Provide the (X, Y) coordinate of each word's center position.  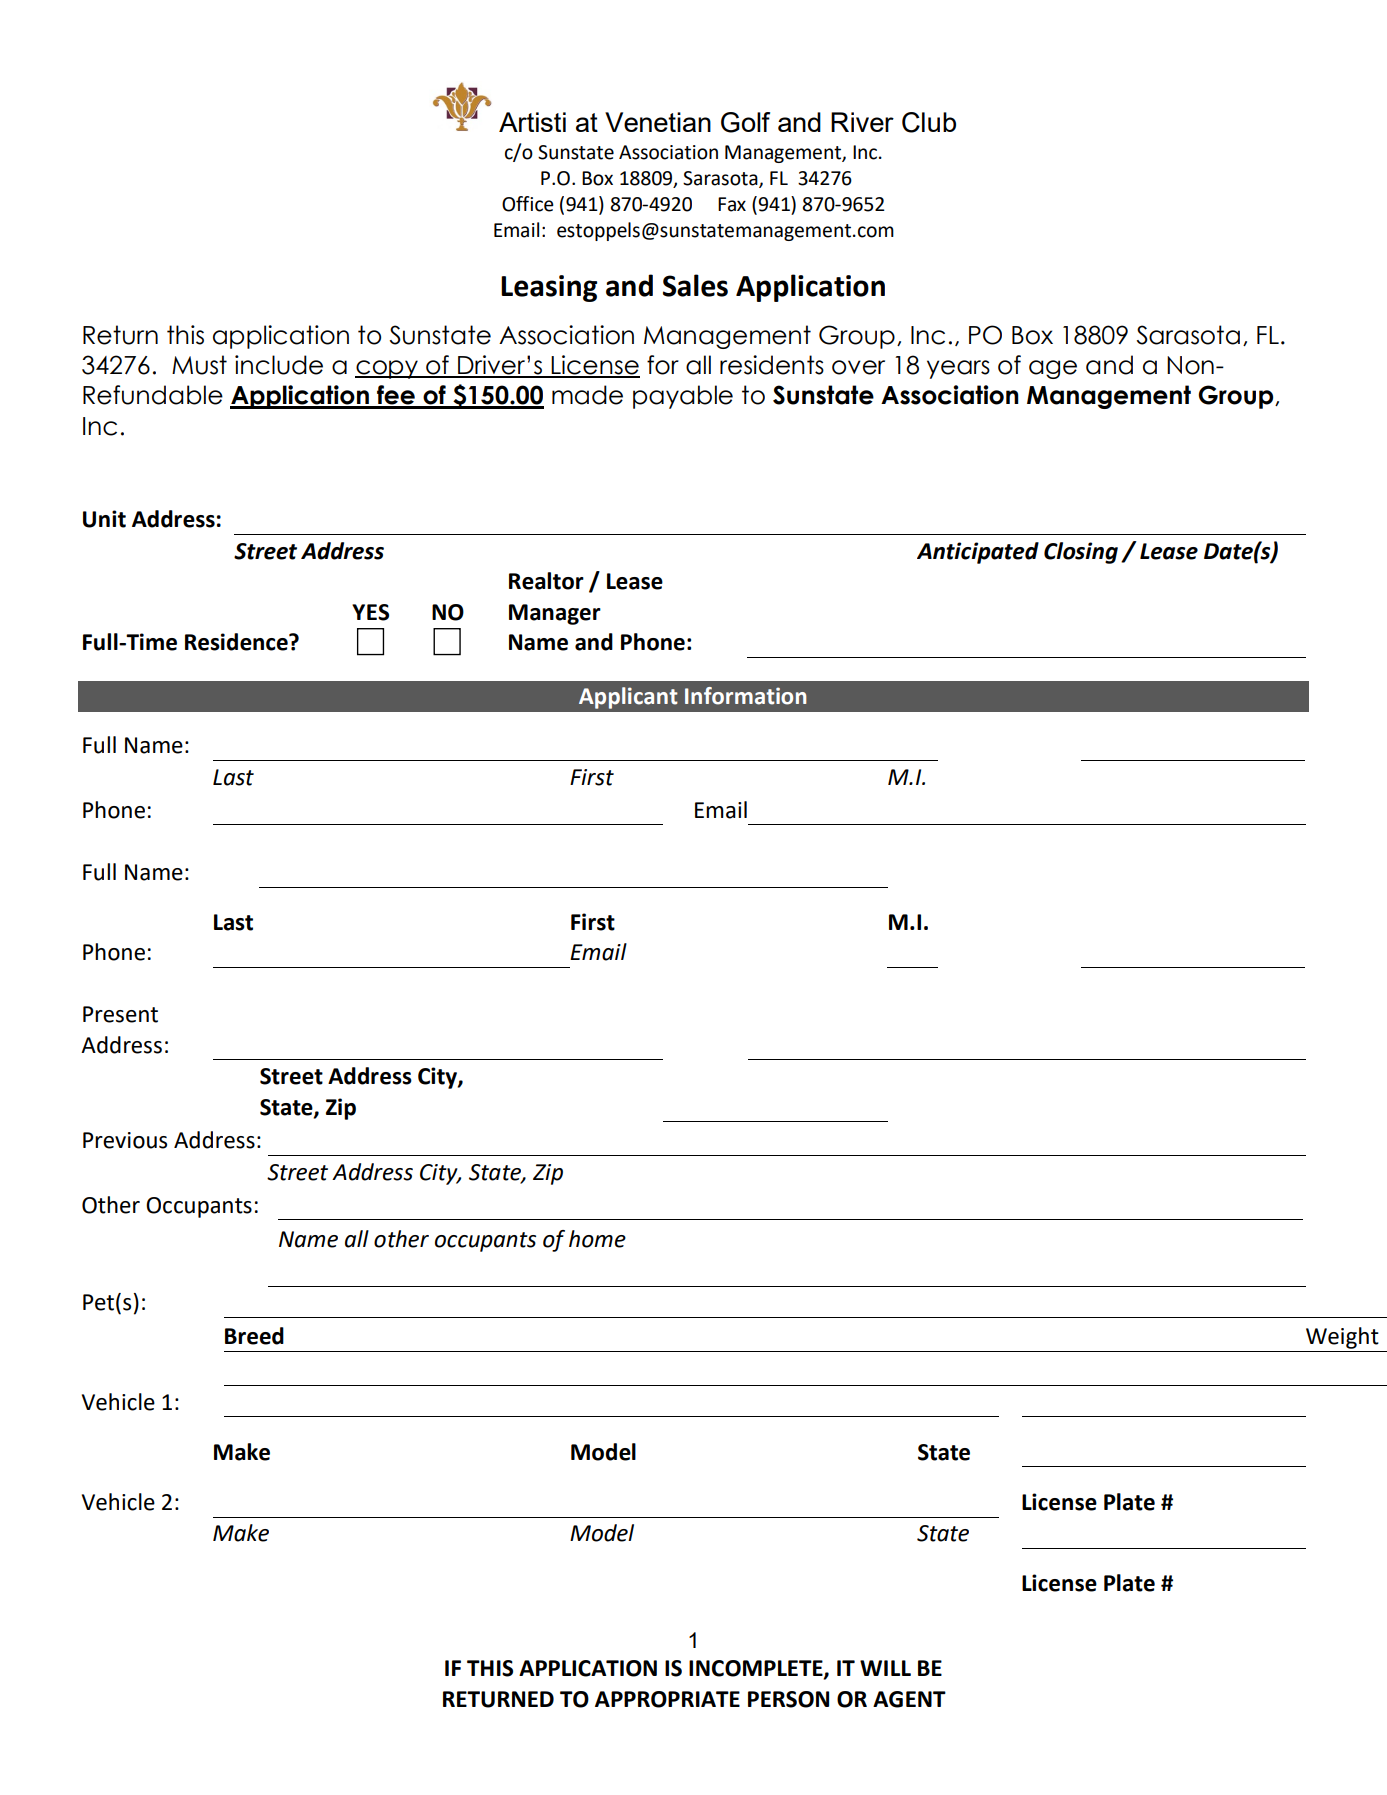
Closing (1081, 553)
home (597, 1239)
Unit (104, 519)
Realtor (546, 581)
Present (120, 1014)
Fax (732, 204)
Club (929, 122)
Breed (254, 1336)
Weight (1342, 1338)
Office (528, 204)
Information (746, 696)
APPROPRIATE (667, 1699)
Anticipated (978, 553)
